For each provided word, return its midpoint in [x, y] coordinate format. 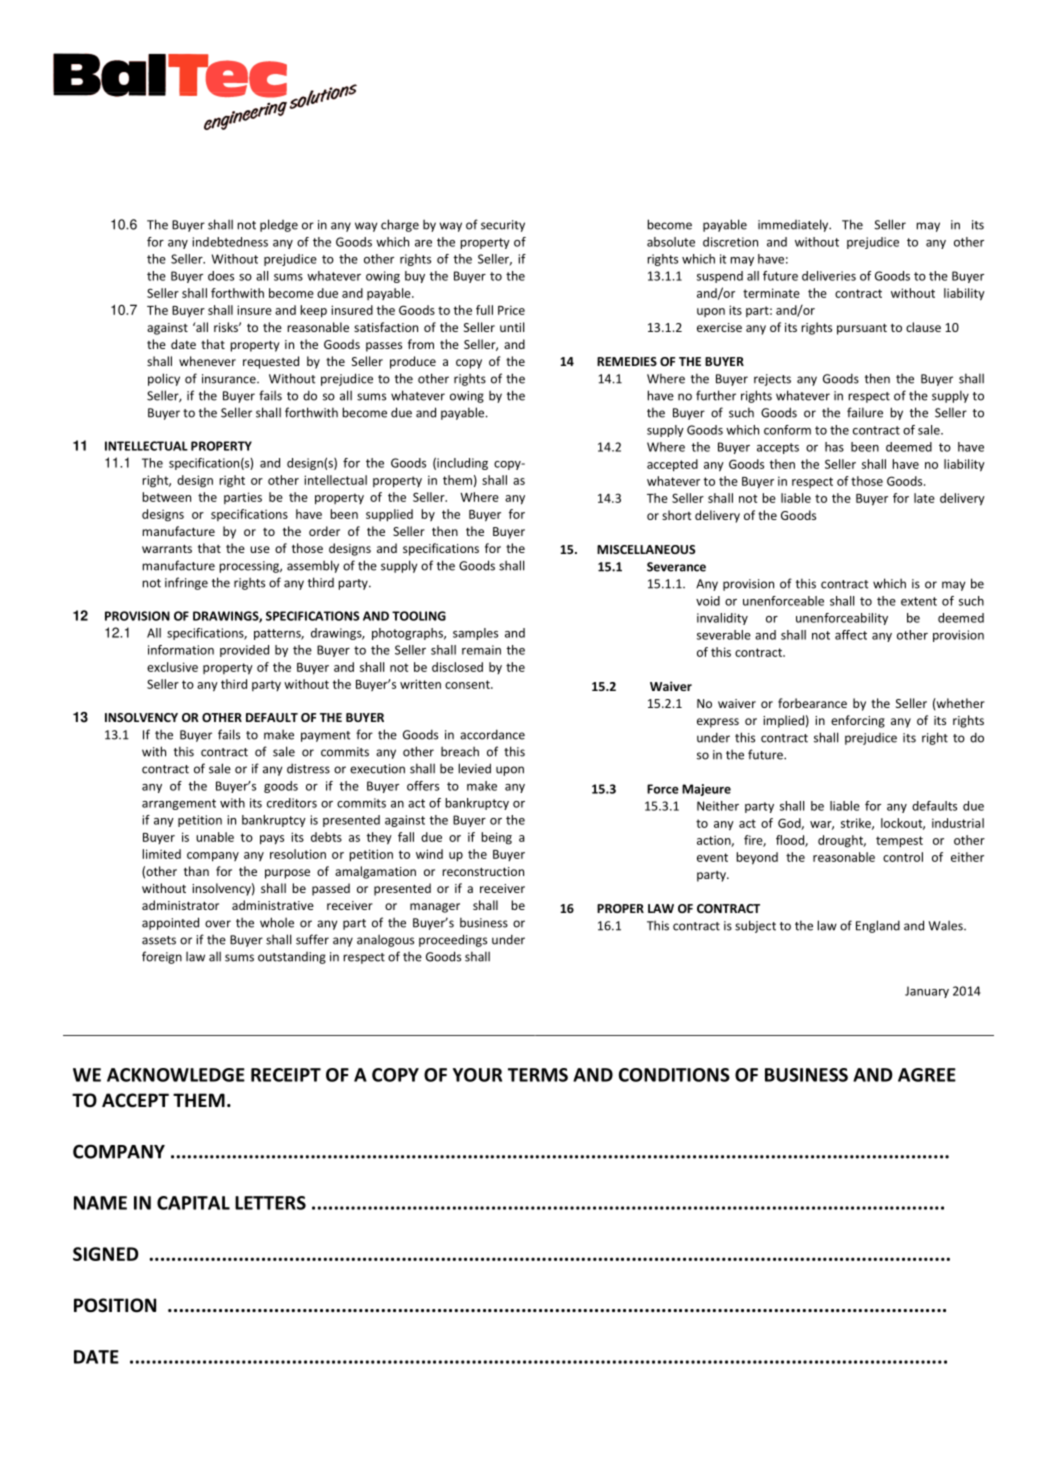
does [221, 276]
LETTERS [270, 1203]
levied [474, 768]
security [503, 226]
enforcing [858, 721]
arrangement [179, 804]
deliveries [829, 276]
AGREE [927, 1075]
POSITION [115, 1305]
